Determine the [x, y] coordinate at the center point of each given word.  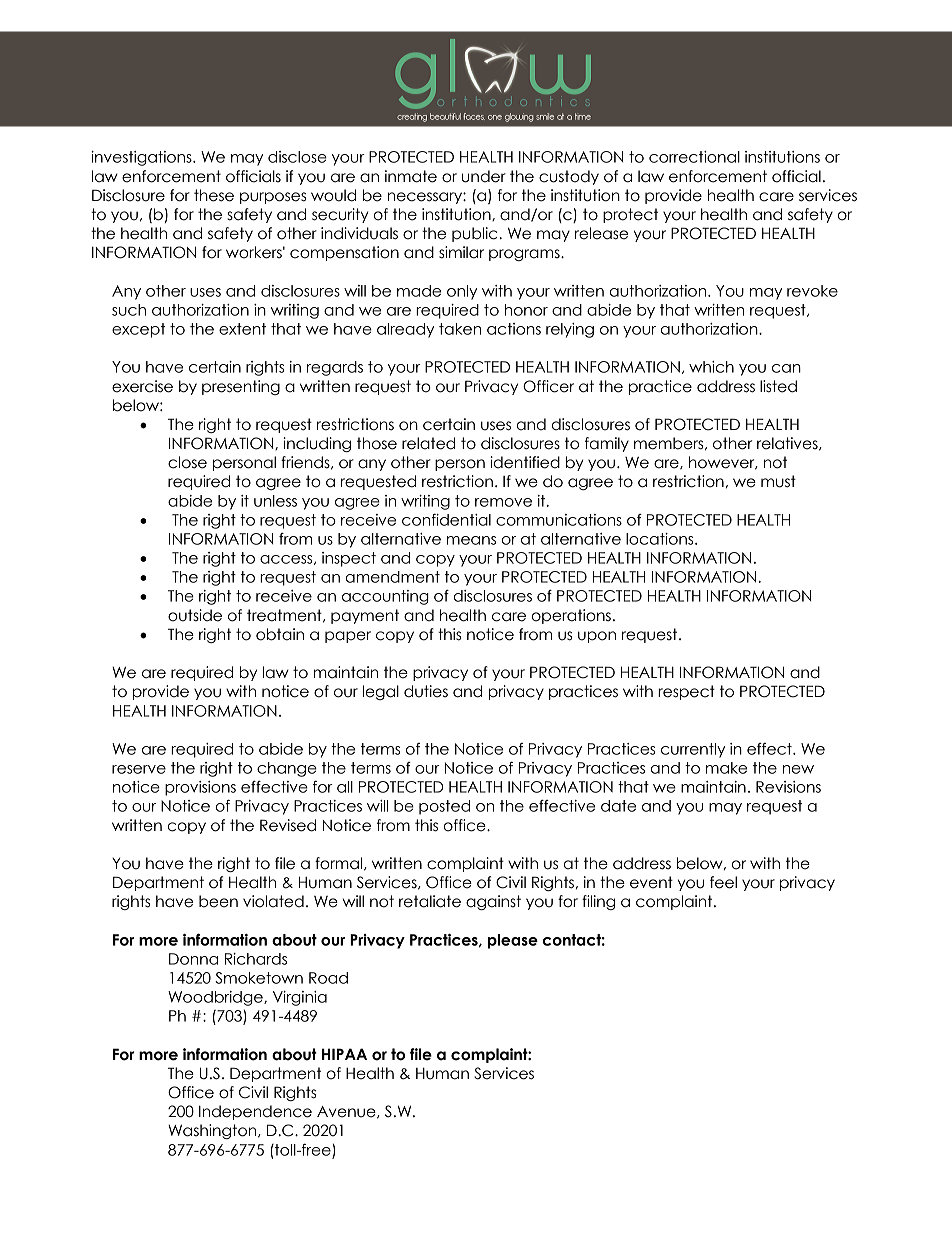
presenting [241, 387]
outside [195, 615]
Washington [213, 1131]
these [214, 195]
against [493, 902]
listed [778, 386]
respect [686, 692]
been [218, 901]
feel [723, 882]
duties [426, 691]
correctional [694, 157]
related [428, 443]
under [484, 176]
